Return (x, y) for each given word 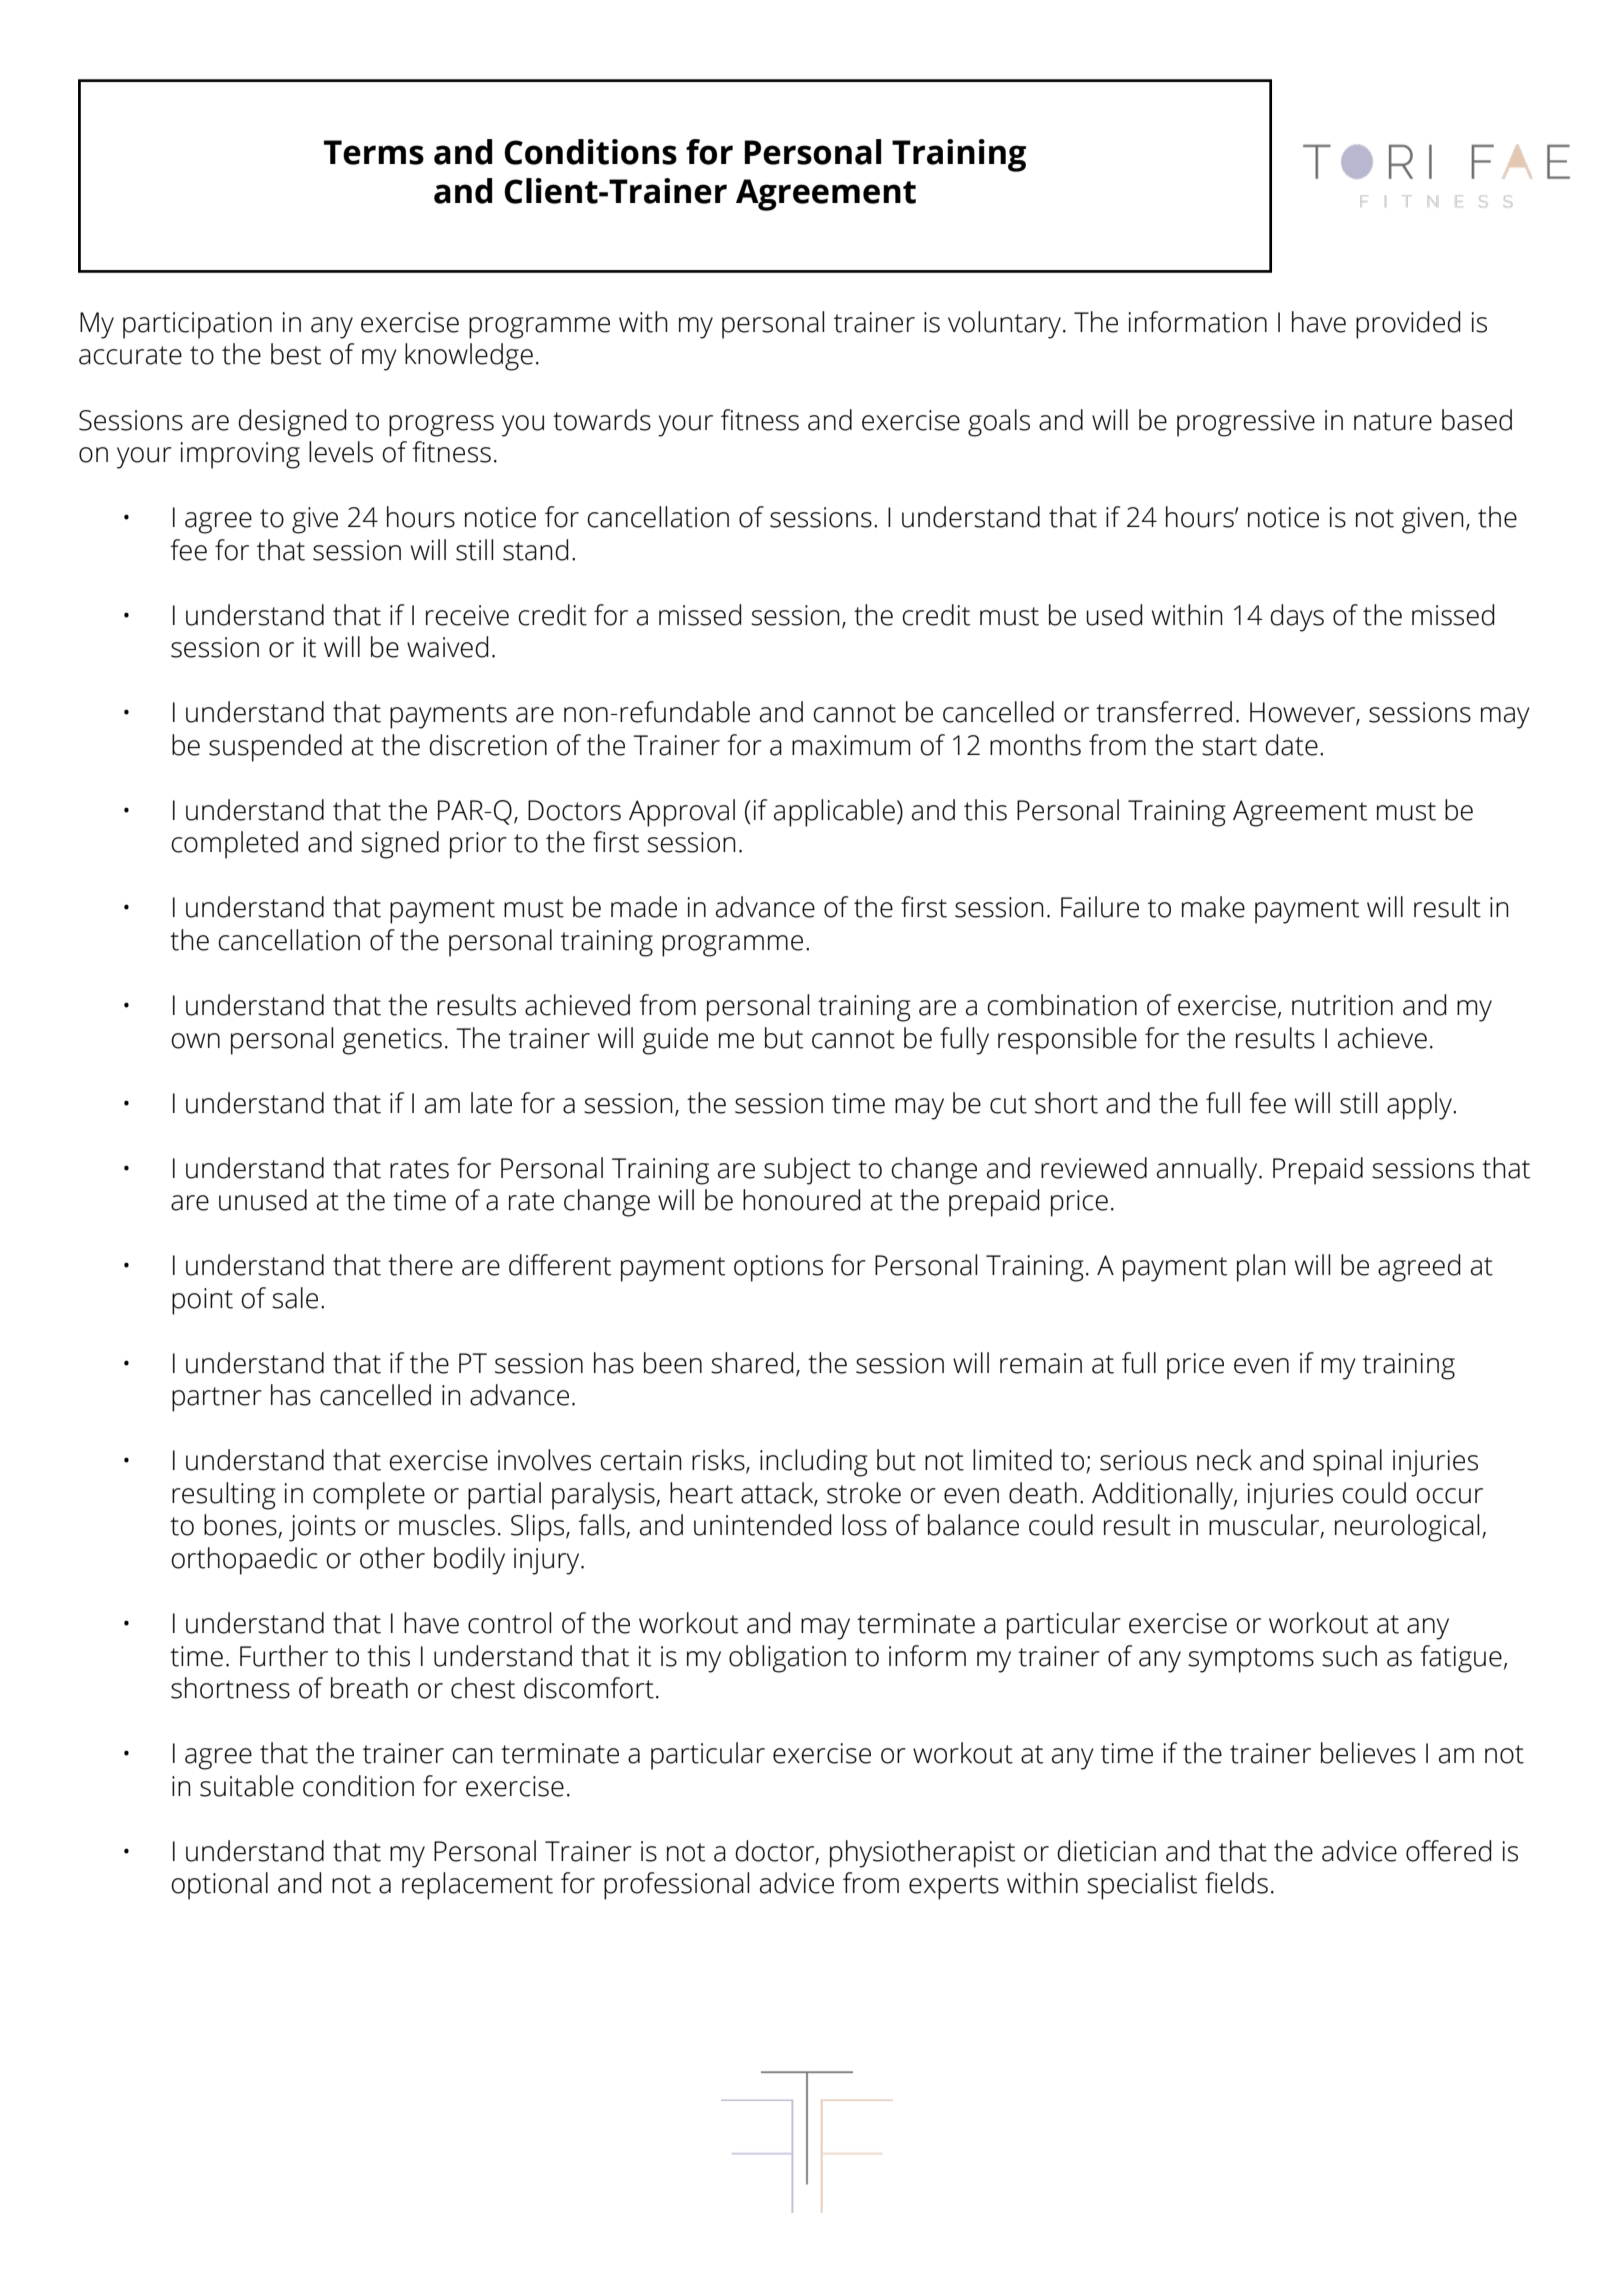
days (1297, 618)
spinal (1347, 1463)
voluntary (1006, 325)
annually (1208, 1171)
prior (478, 845)
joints (322, 1528)
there (420, 1265)
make (1213, 907)
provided (1408, 325)
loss (864, 1525)
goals (999, 423)
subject (807, 1171)
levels (341, 452)
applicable (834, 813)
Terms (374, 152)
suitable (247, 1786)
